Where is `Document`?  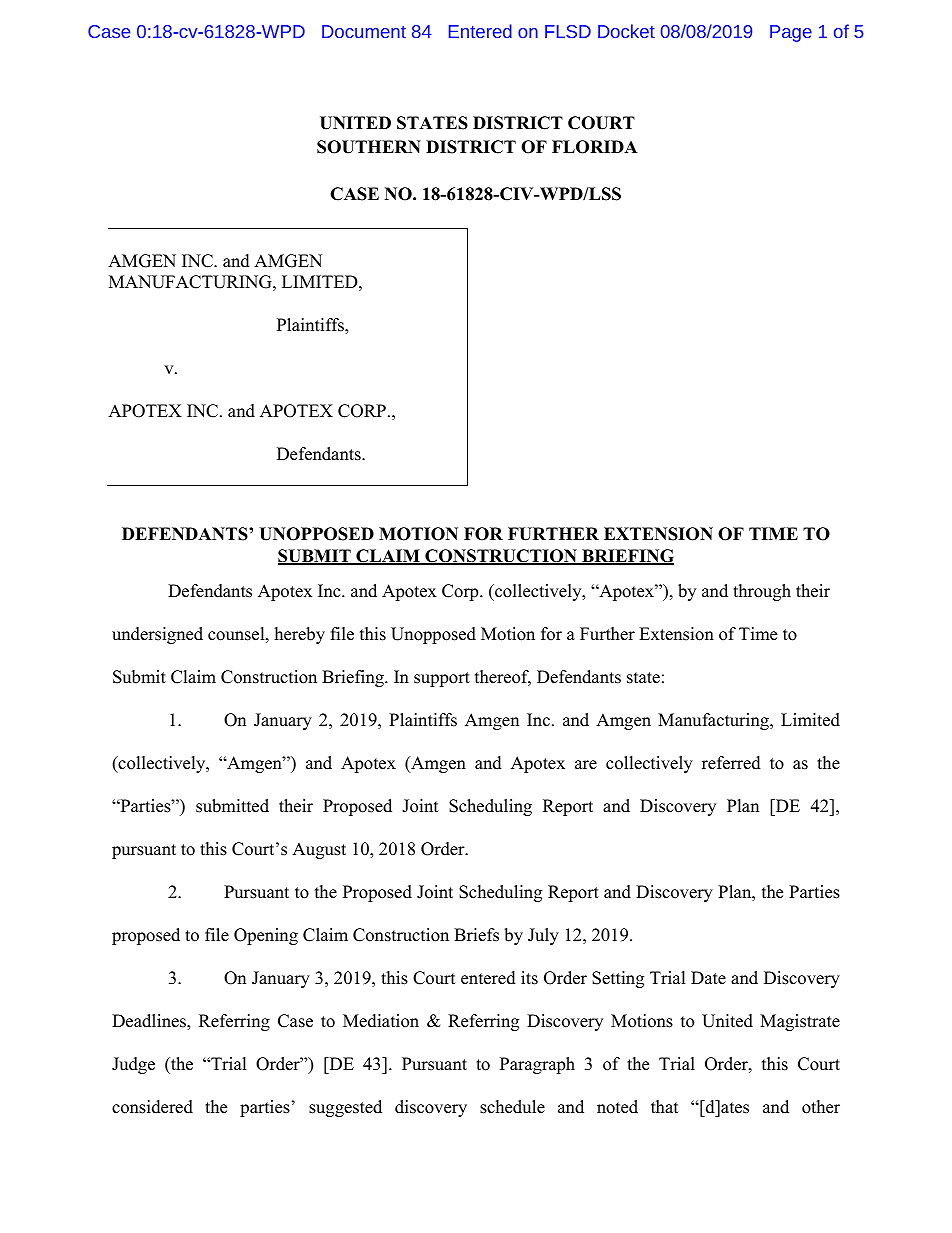
Document is located at coordinates (364, 31).
